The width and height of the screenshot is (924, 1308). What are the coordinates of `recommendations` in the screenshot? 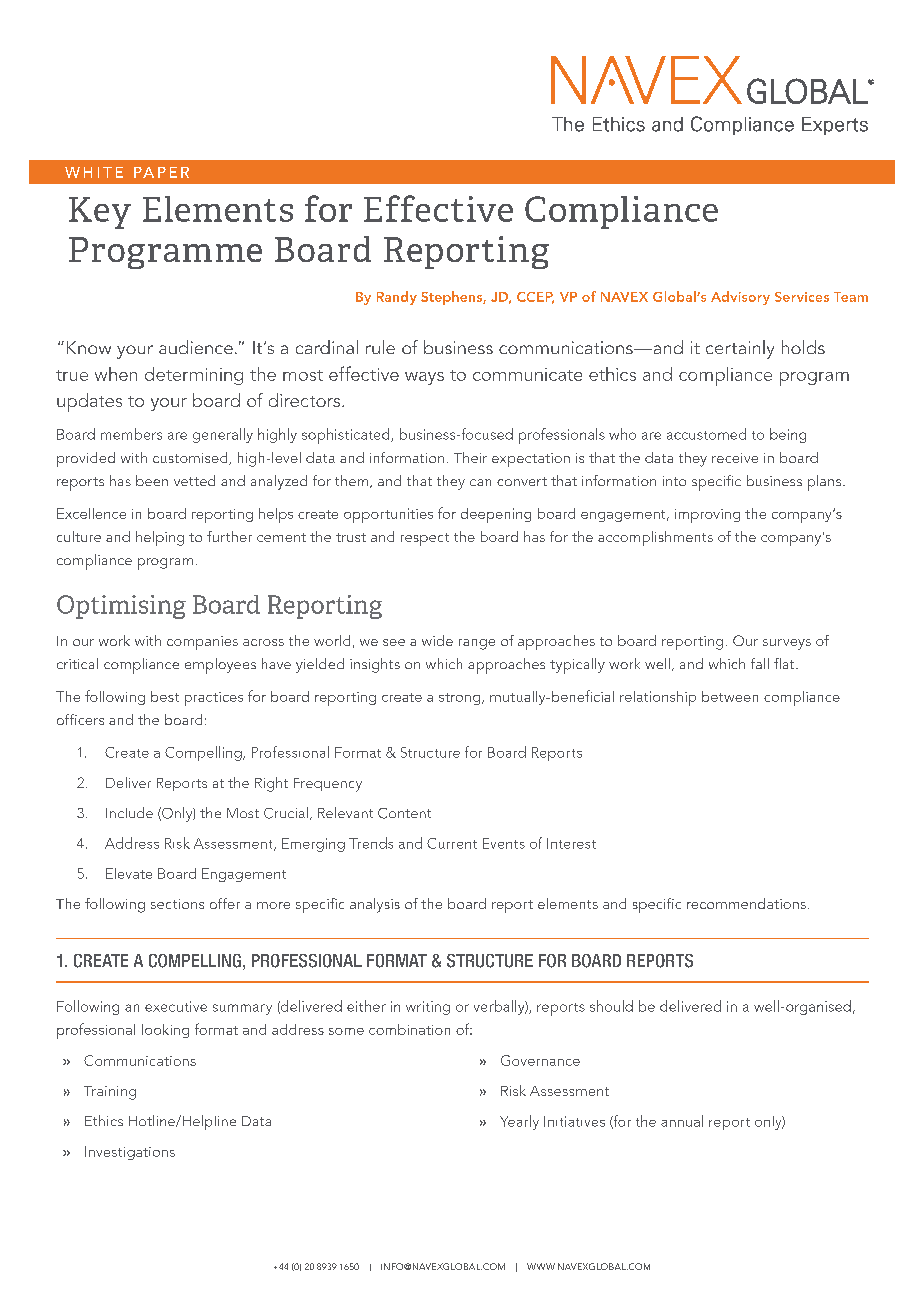 It's located at (746, 903).
